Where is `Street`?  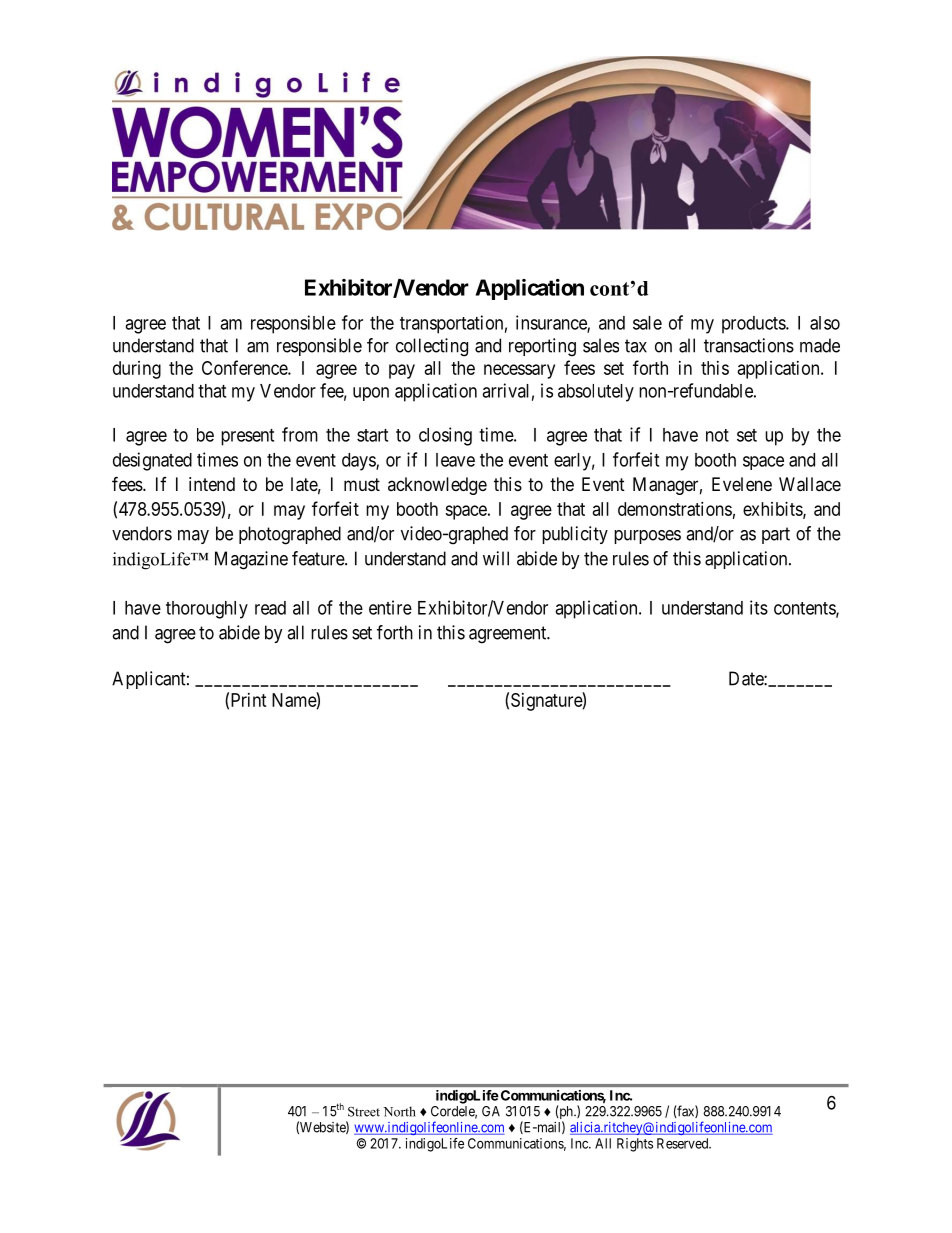 Street is located at coordinates (364, 1112).
